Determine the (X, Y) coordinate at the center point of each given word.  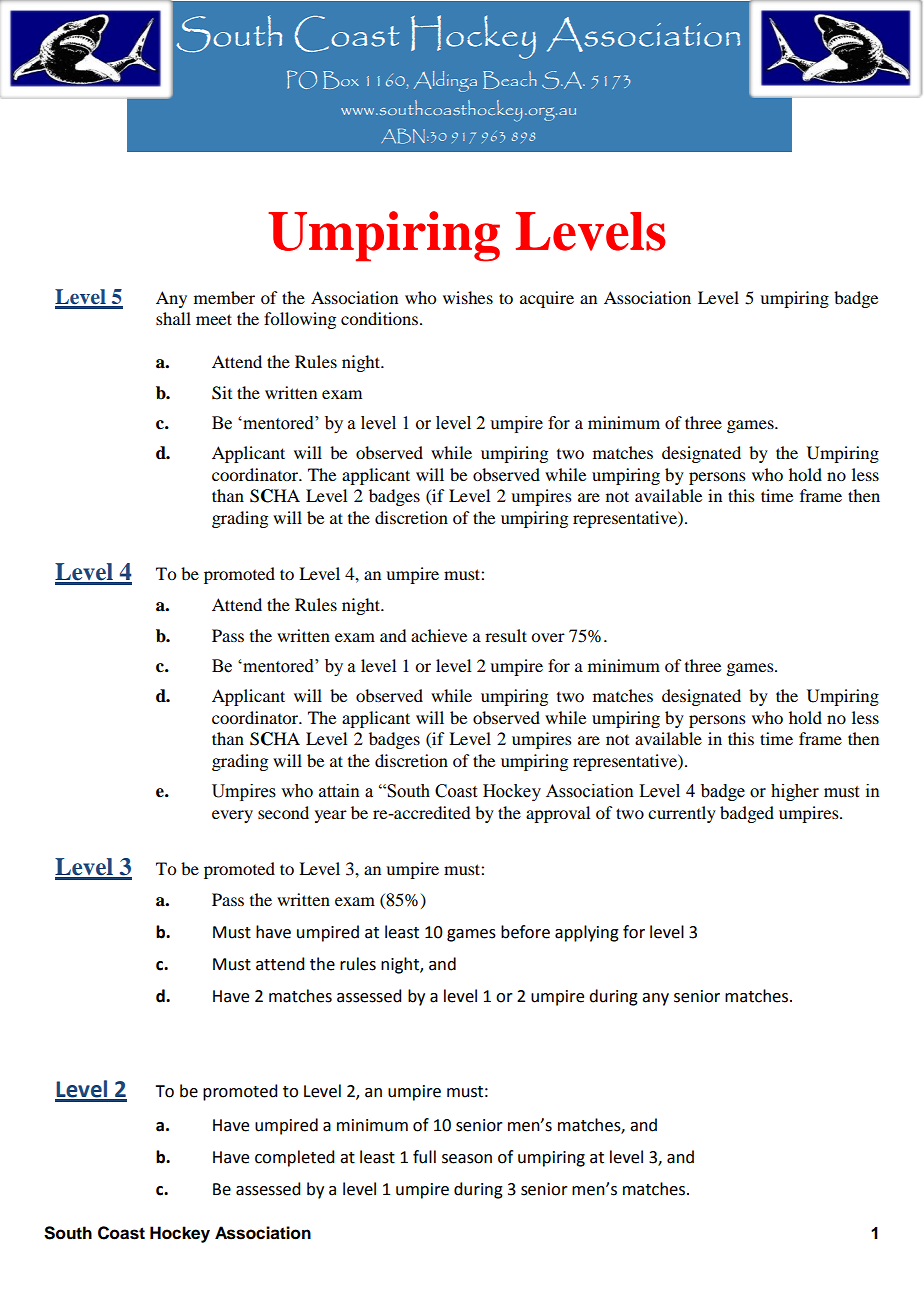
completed (294, 1158)
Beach (510, 80)
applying (587, 933)
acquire (547, 299)
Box (341, 80)
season (467, 1159)
